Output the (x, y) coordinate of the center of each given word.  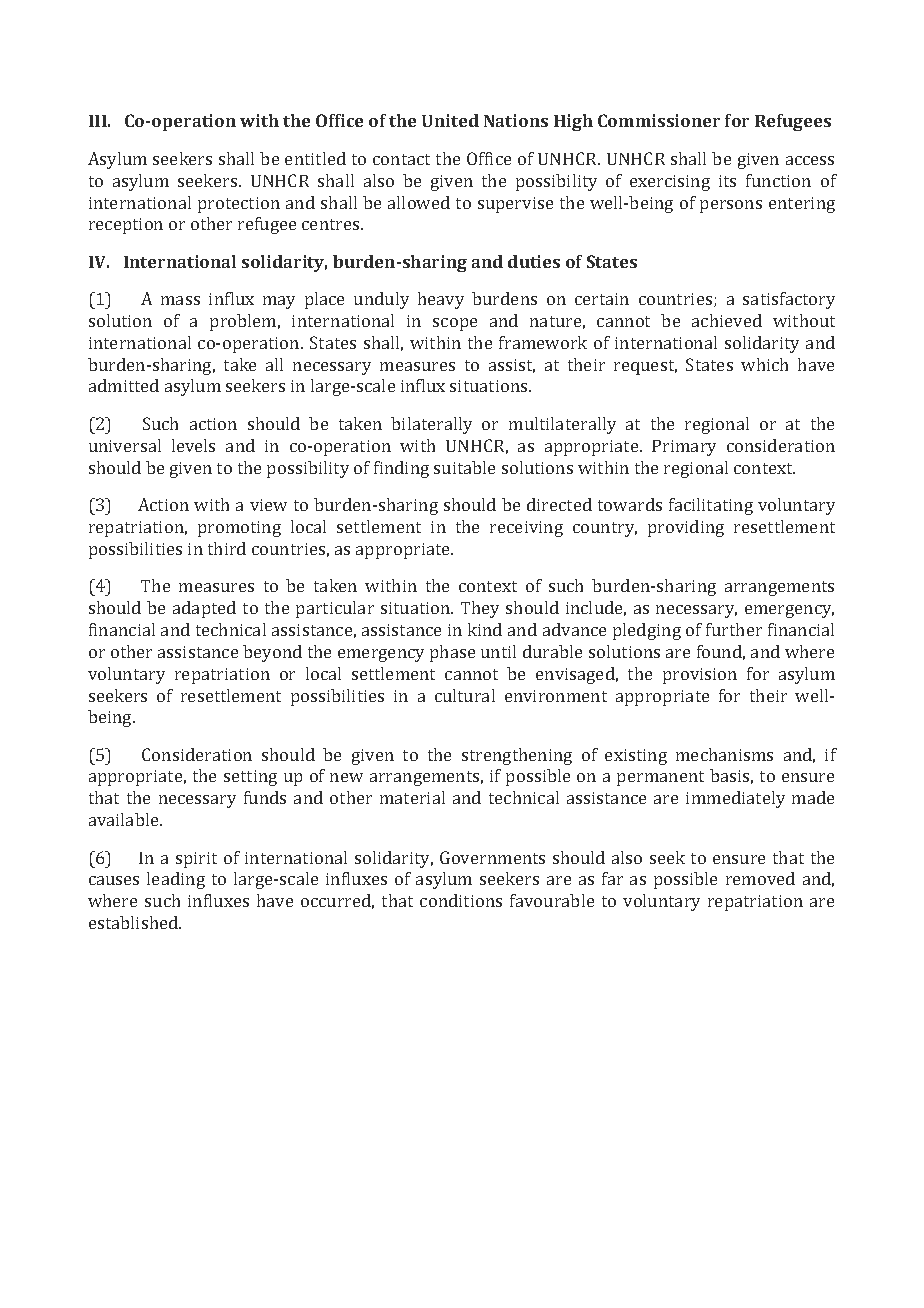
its (727, 181)
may (279, 302)
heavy (441, 300)
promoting (239, 529)
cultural (465, 695)
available (125, 819)
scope (455, 324)
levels (193, 445)
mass (180, 300)
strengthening (517, 756)
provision (700, 676)
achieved (727, 320)
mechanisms (724, 754)
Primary (684, 448)
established (135, 922)
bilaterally (431, 425)
